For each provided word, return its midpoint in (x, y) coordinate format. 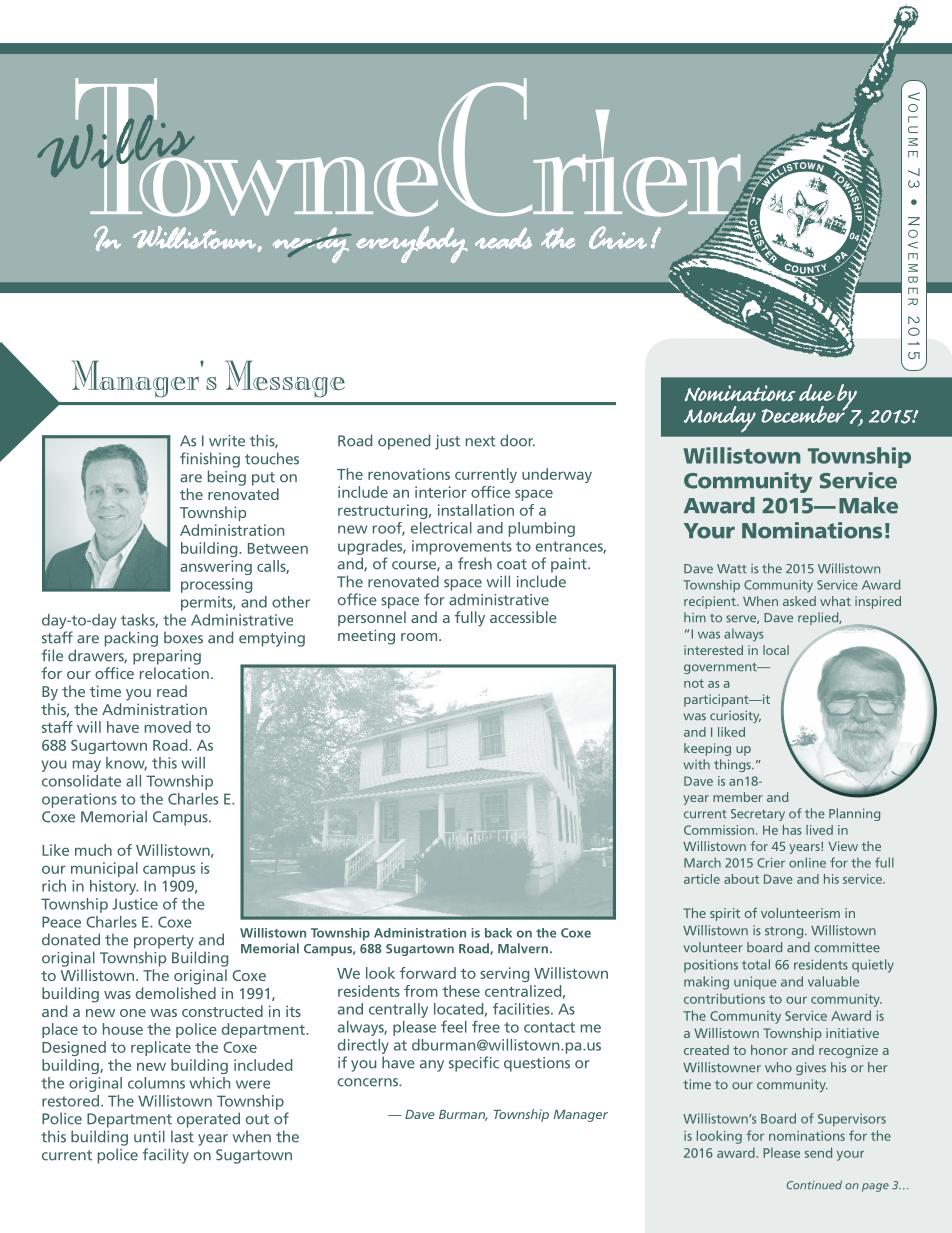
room (420, 637)
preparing (167, 657)
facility (165, 1156)
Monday (720, 419)
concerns (368, 1082)
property (164, 942)
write (227, 441)
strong (785, 932)
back (498, 933)
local (776, 650)
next (481, 441)
